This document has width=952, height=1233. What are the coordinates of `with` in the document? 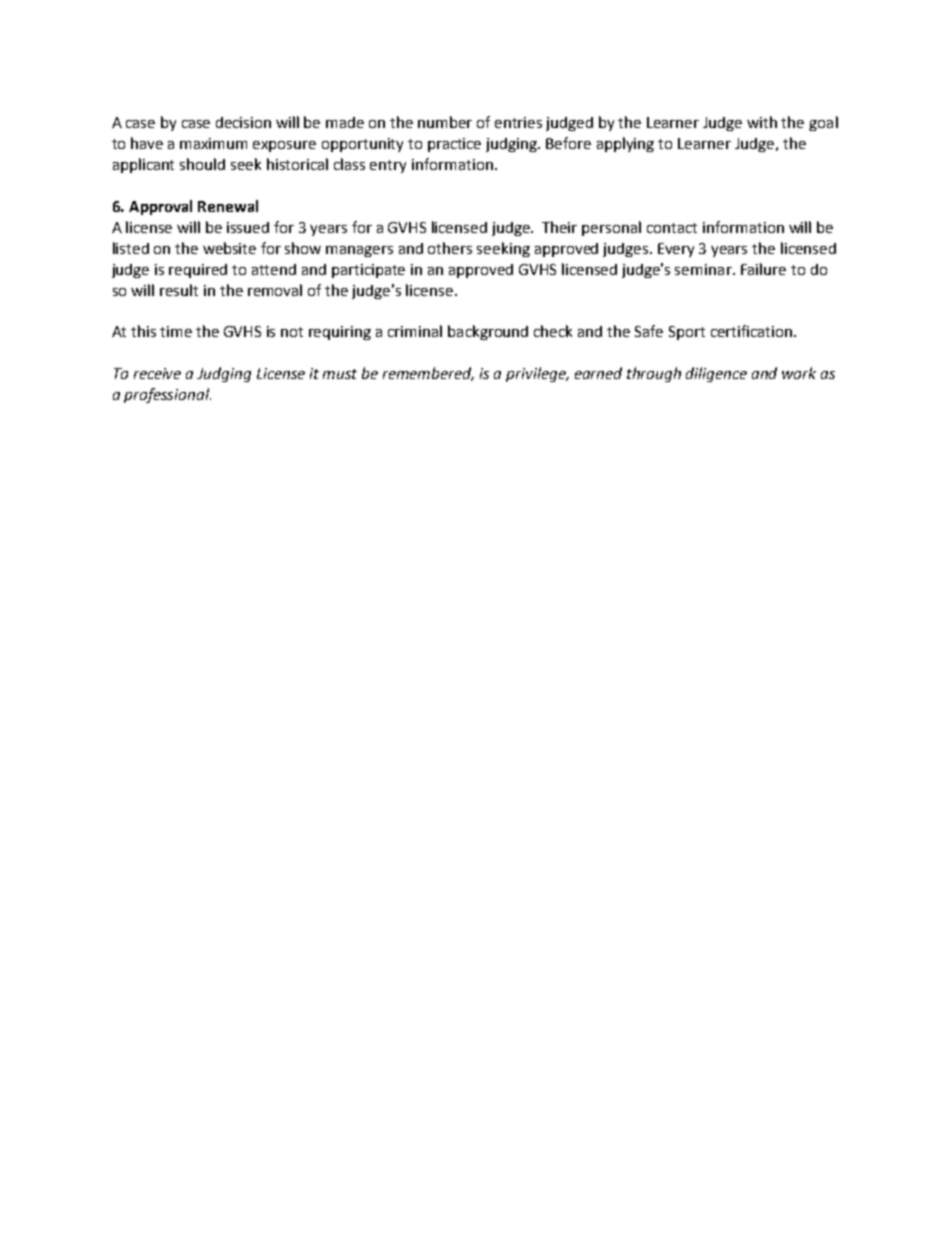 It's located at (762, 122).
